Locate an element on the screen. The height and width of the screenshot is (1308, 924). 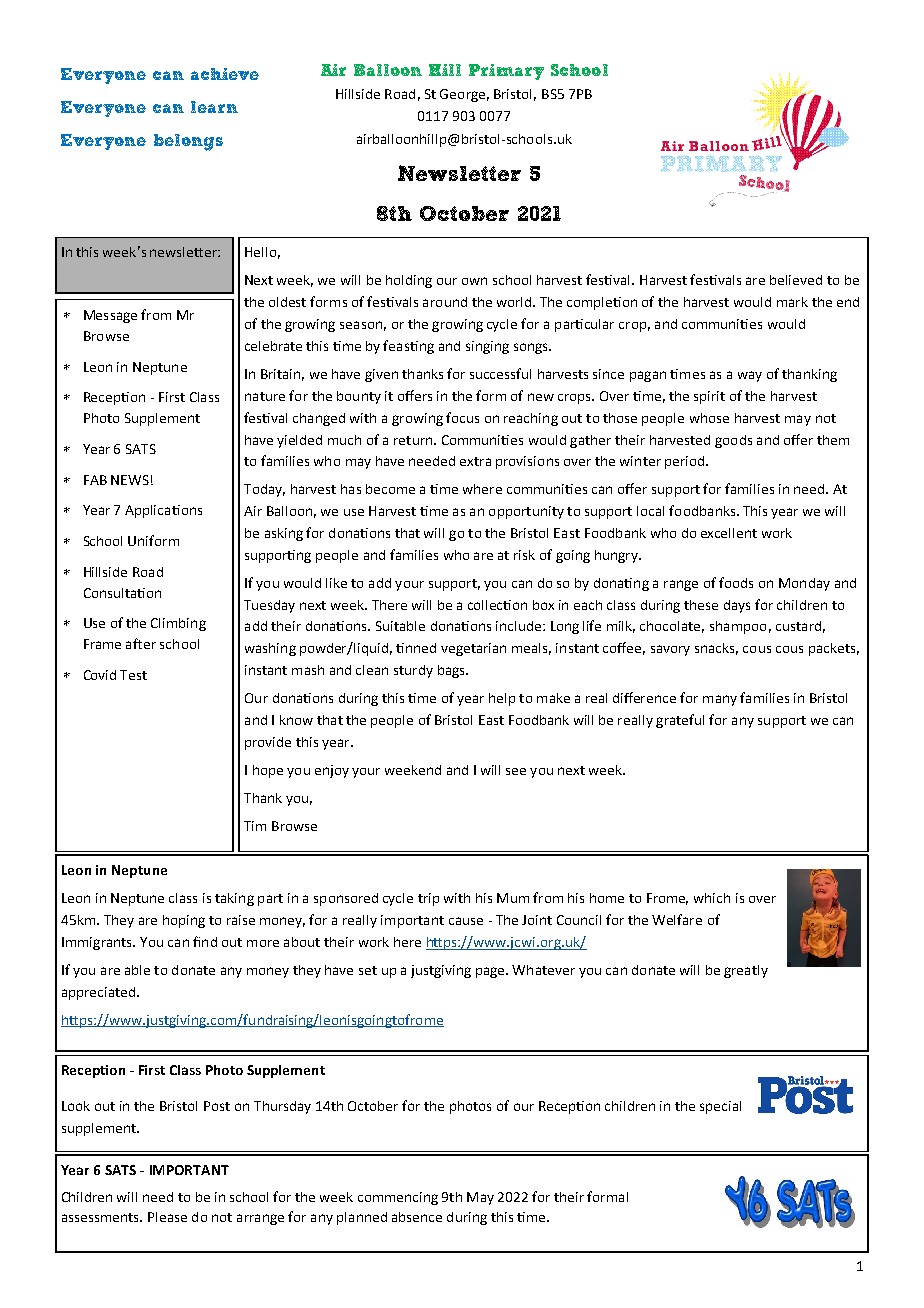
vegetarian is located at coordinates (473, 649).
